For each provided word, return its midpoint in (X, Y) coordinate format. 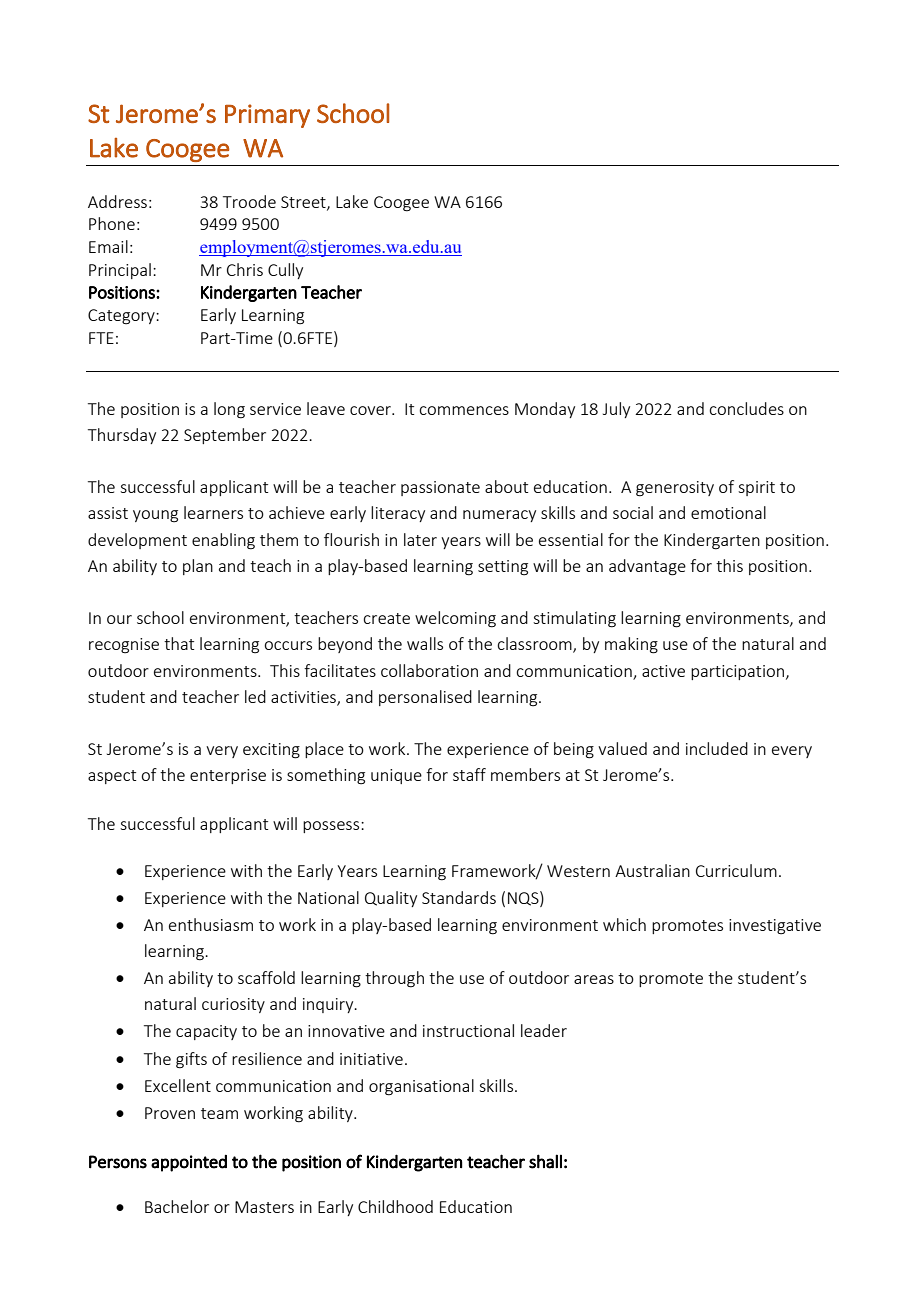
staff (469, 774)
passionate (440, 488)
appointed (189, 1163)
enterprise (228, 776)
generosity (675, 489)
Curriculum (736, 870)
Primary (267, 116)
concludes (746, 408)
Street (304, 203)
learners (213, 512)
